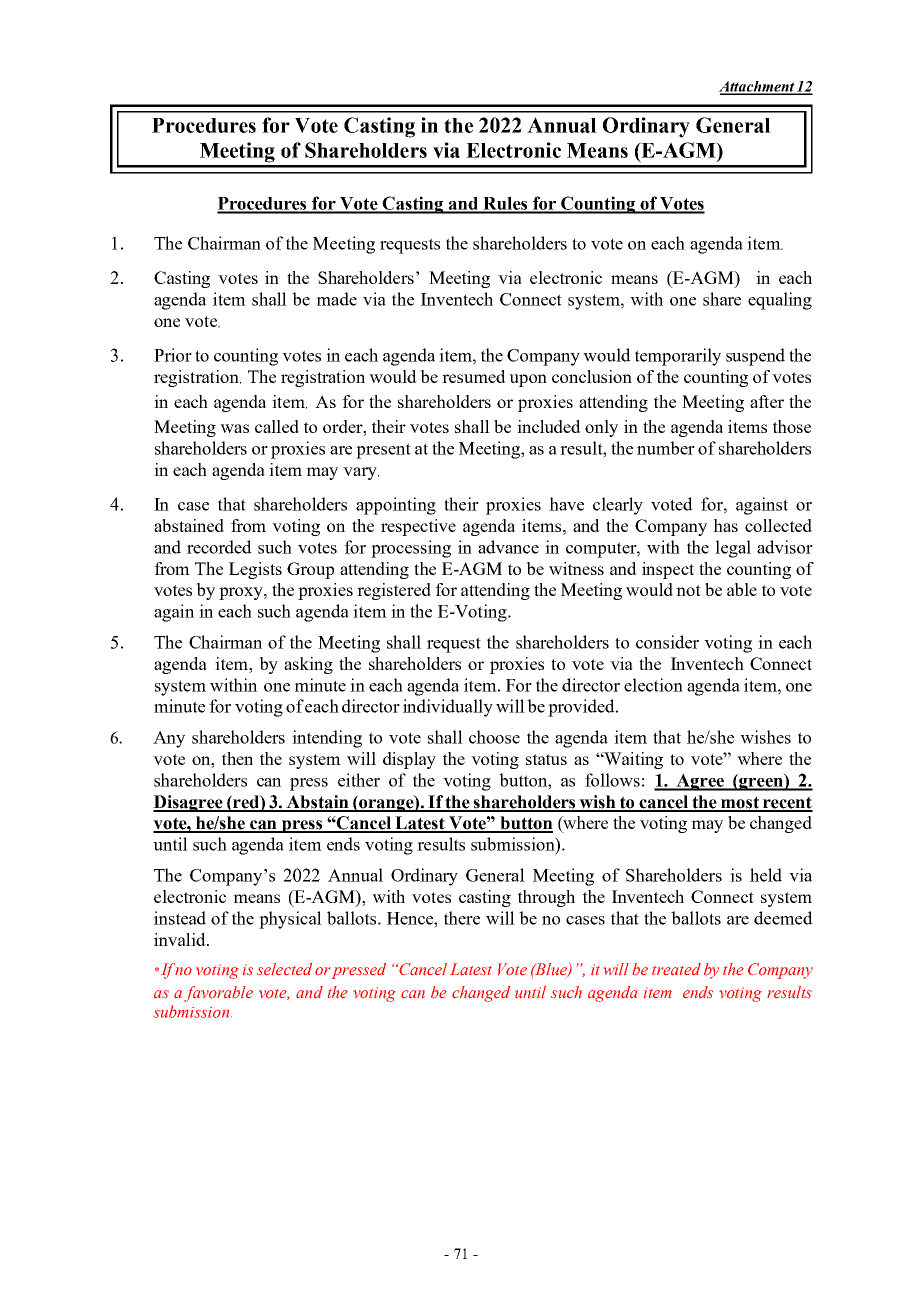 The image size is (924, 1308). Describe the element at coordinates (474, 376) in the screenshot. I see `resumed` at that location.
